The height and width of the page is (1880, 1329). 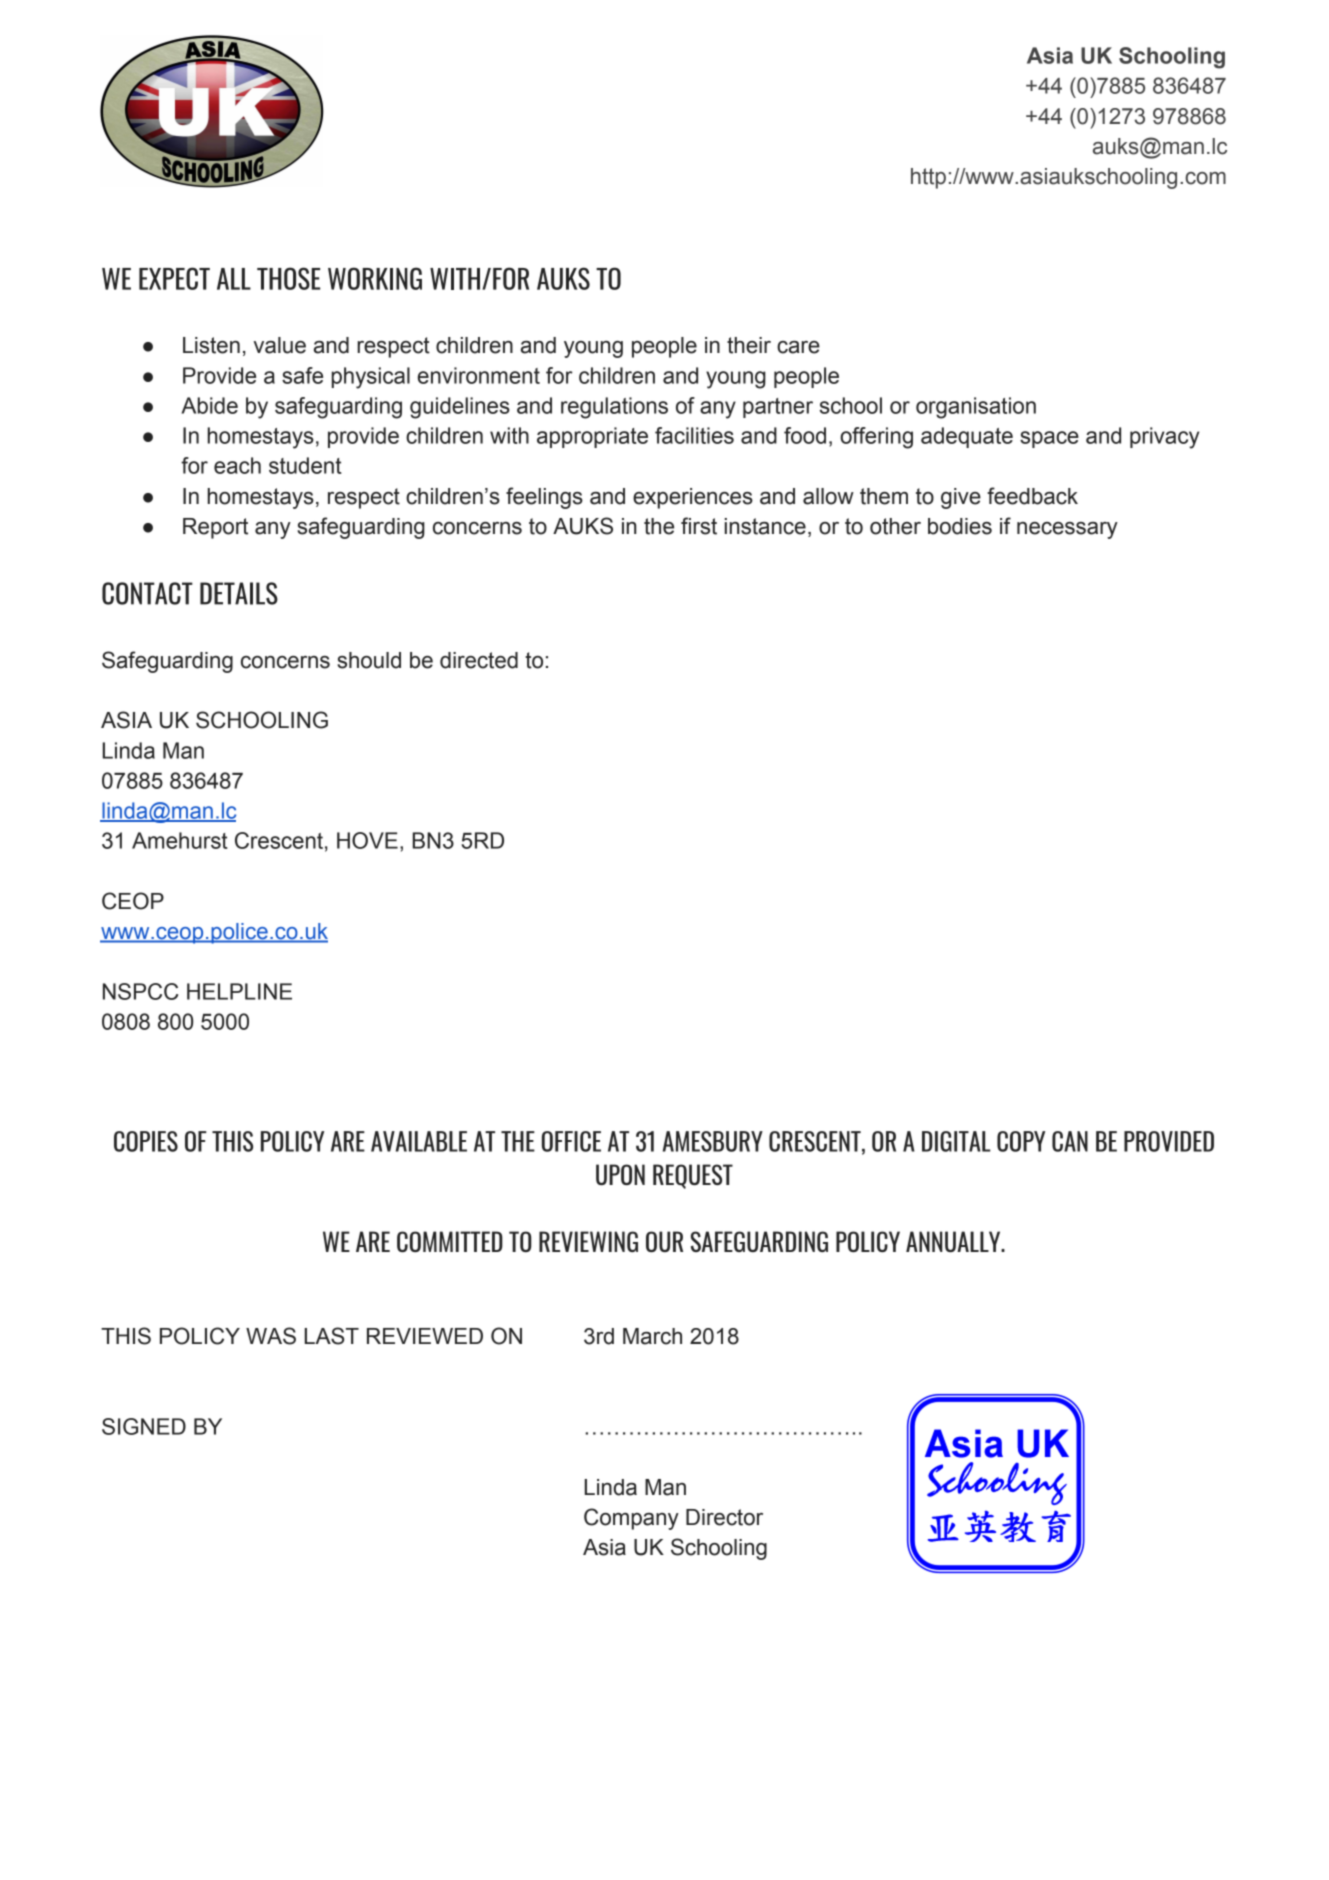 What do you see at coordinates (367, 840) in the page?
I see `HOVE` at bounding box center [367, 840].
